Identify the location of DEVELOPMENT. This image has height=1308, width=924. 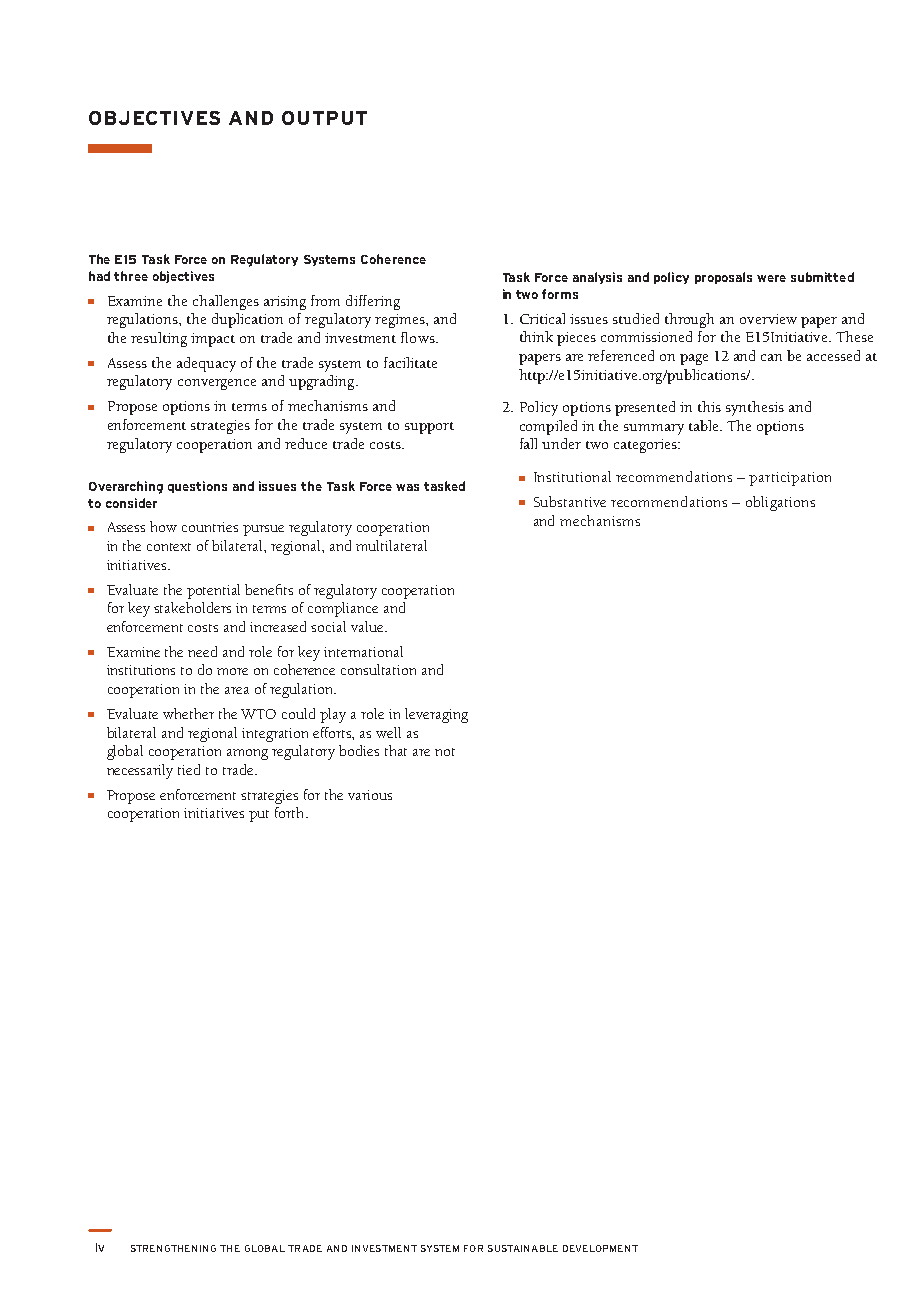
(600, 1248).
